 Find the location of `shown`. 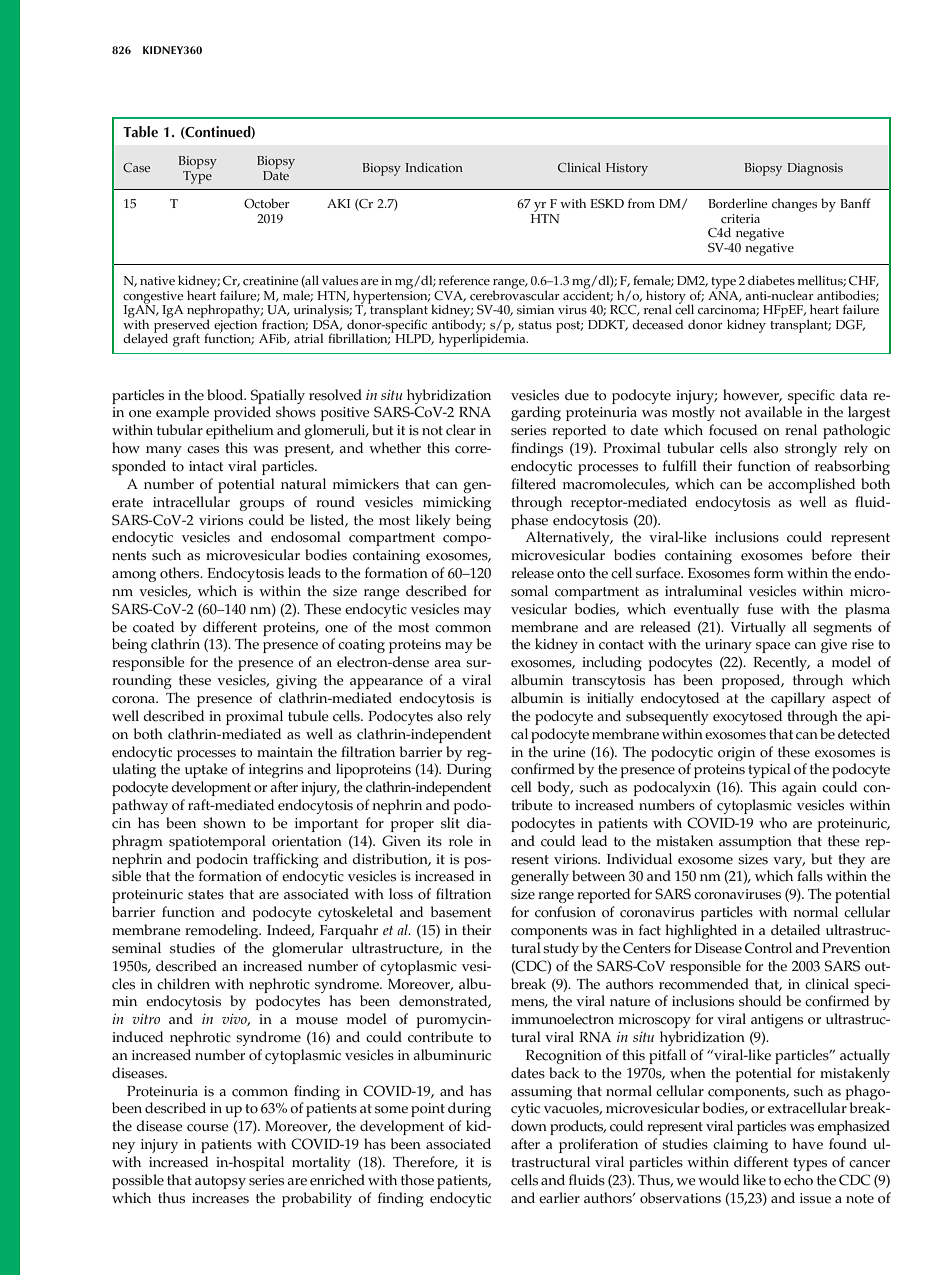

shown is located at coordinates (224, 823).
